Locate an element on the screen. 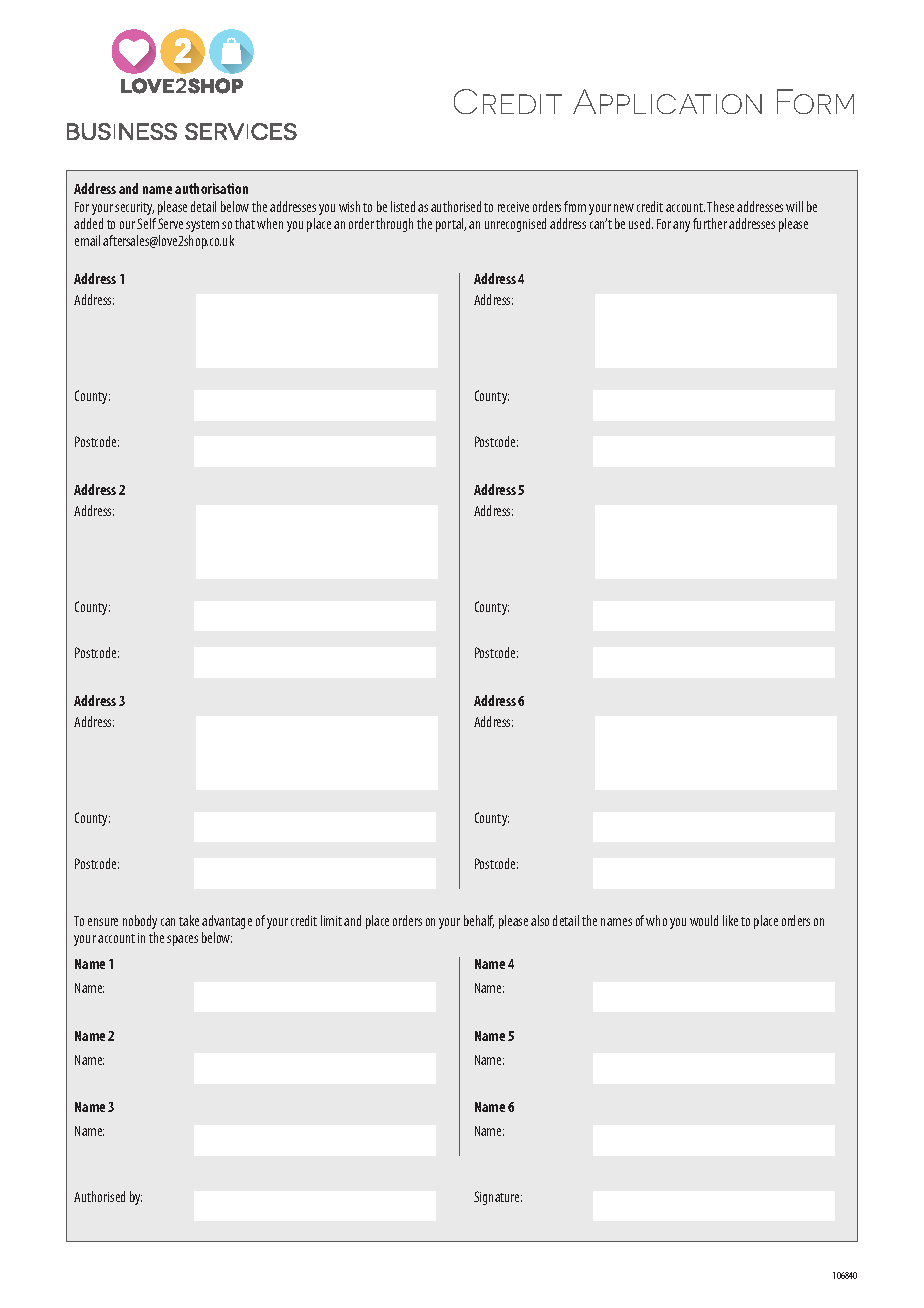 Image resolution: width=924 pixels, height=1308 pixels. These is located at coordinates (720, 206).
